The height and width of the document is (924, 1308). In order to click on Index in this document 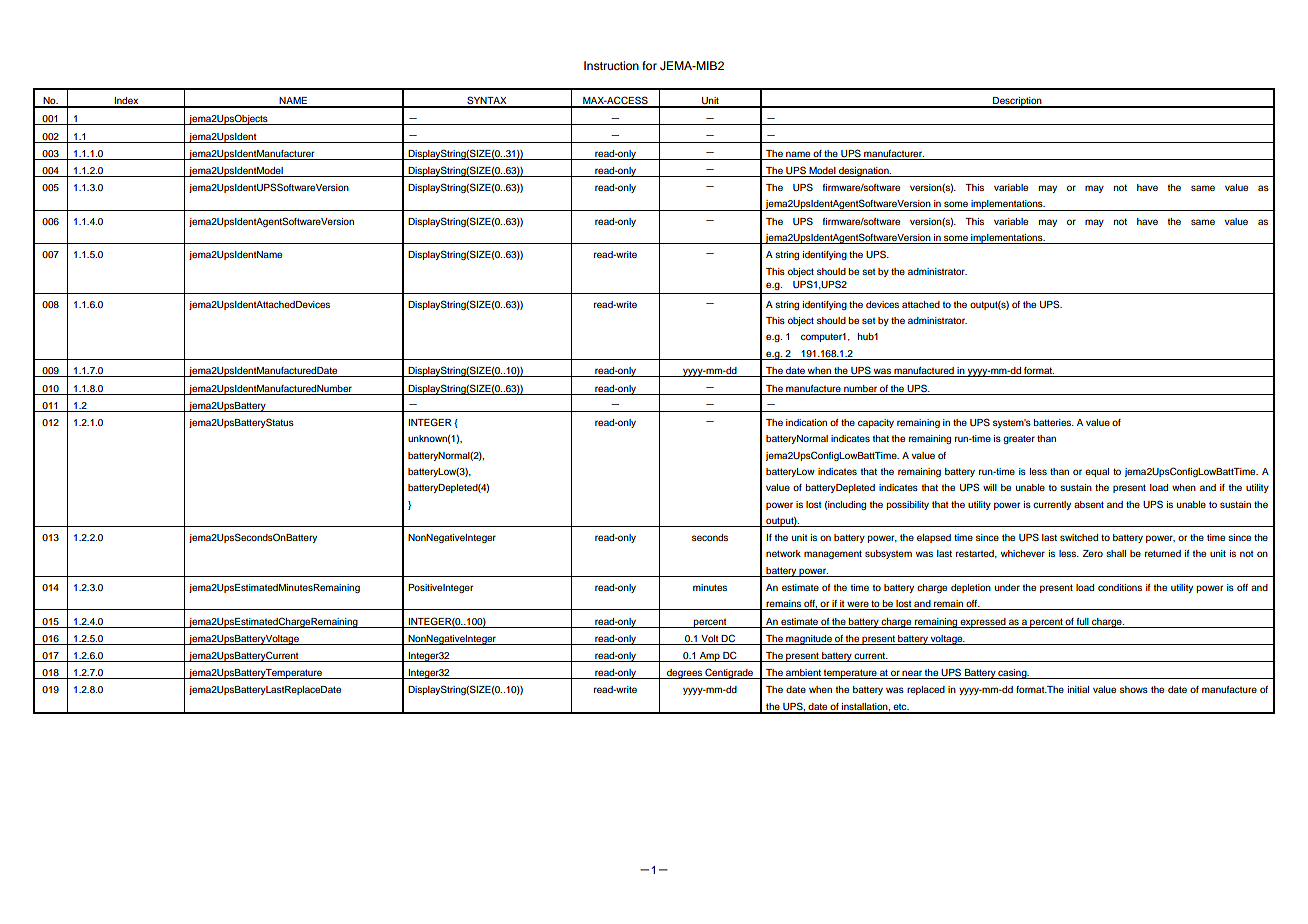, I will do `click(126, 102)`.
